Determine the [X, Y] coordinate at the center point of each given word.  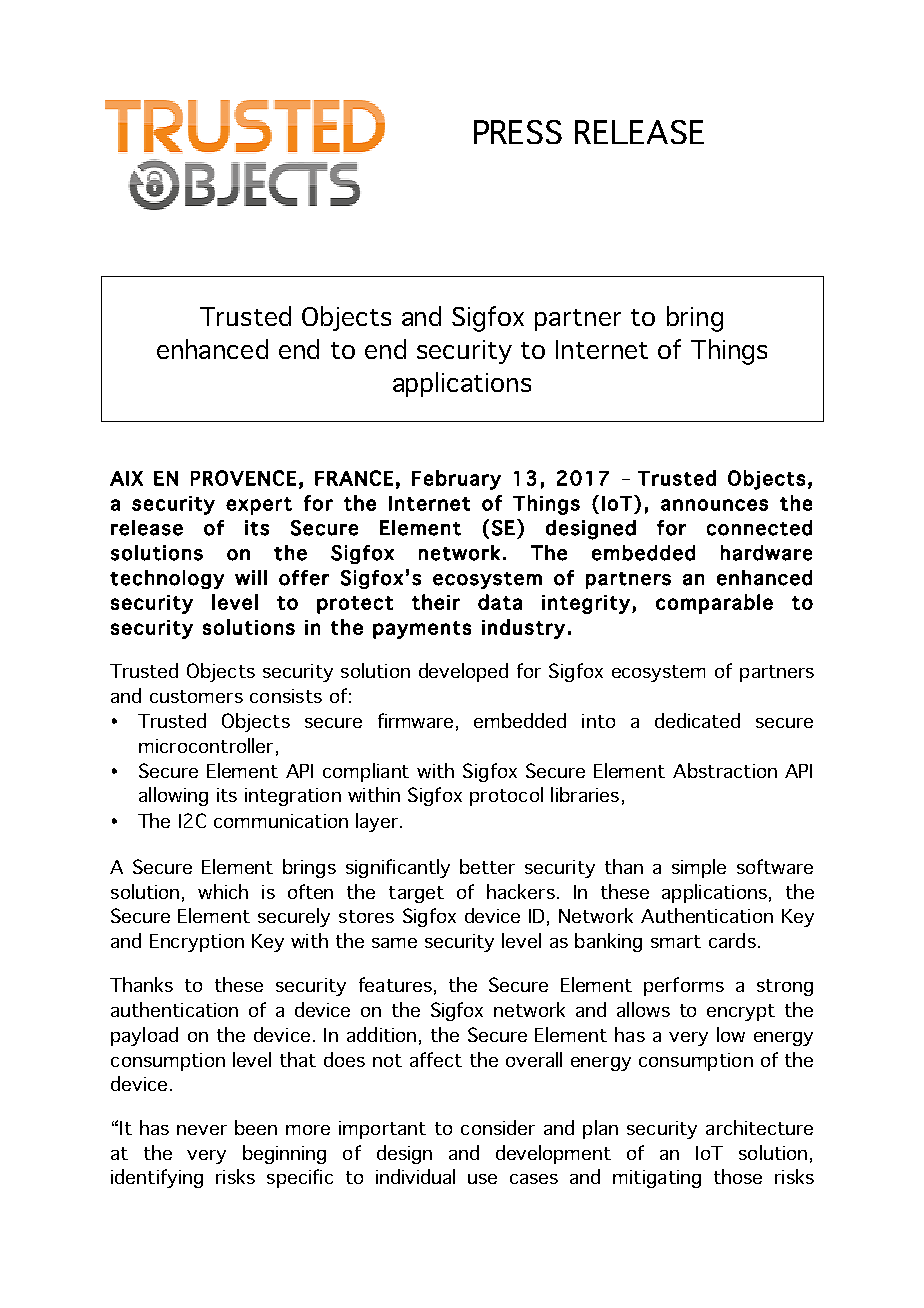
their [436, 602]
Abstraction [725, 770]
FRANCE [354, 478]
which [223, 891]
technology [167, 579]
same [394, 943]
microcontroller [206, 745]
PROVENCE [243, 478]
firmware [415, 720]
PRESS [518, 132]
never [202, 1130]
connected [759, 528]
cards [732, 940]
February [456, 480]
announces [714, 505]
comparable [714, 604]
